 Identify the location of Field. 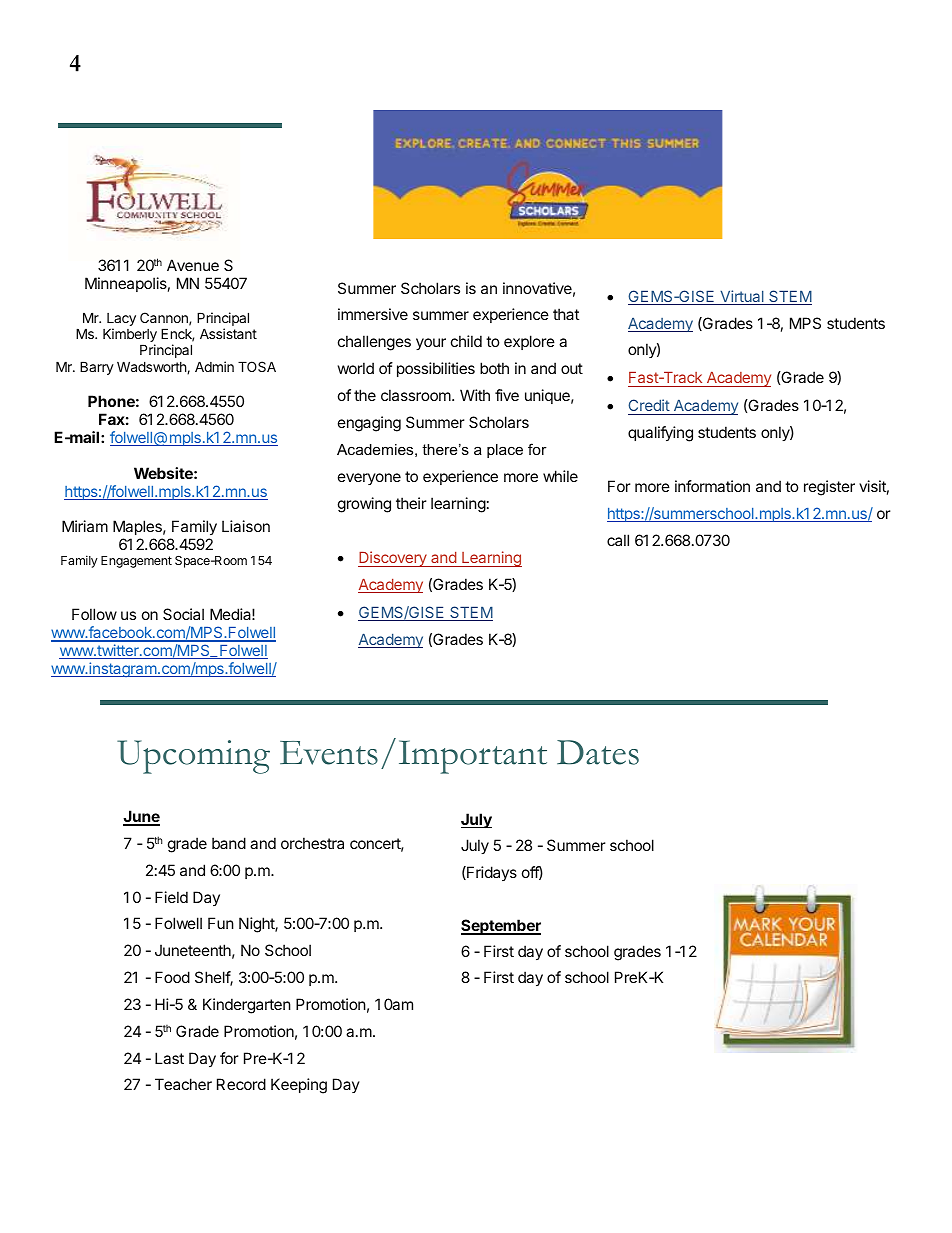
(171, 897).
